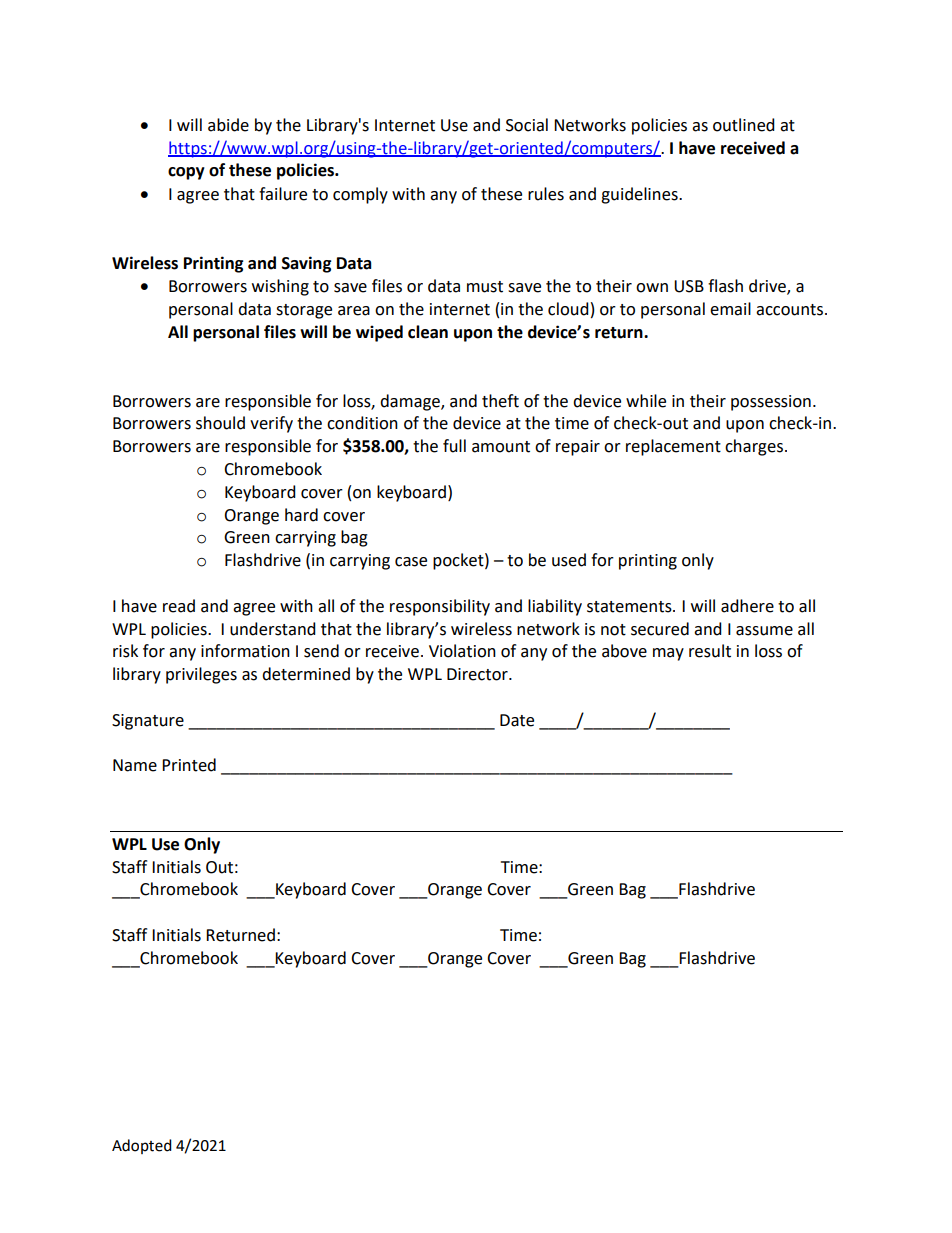 The height and width of the document is (1233, 952). Describe the element at coordinates (517, 720) in the document. I see `Date` at that location.
